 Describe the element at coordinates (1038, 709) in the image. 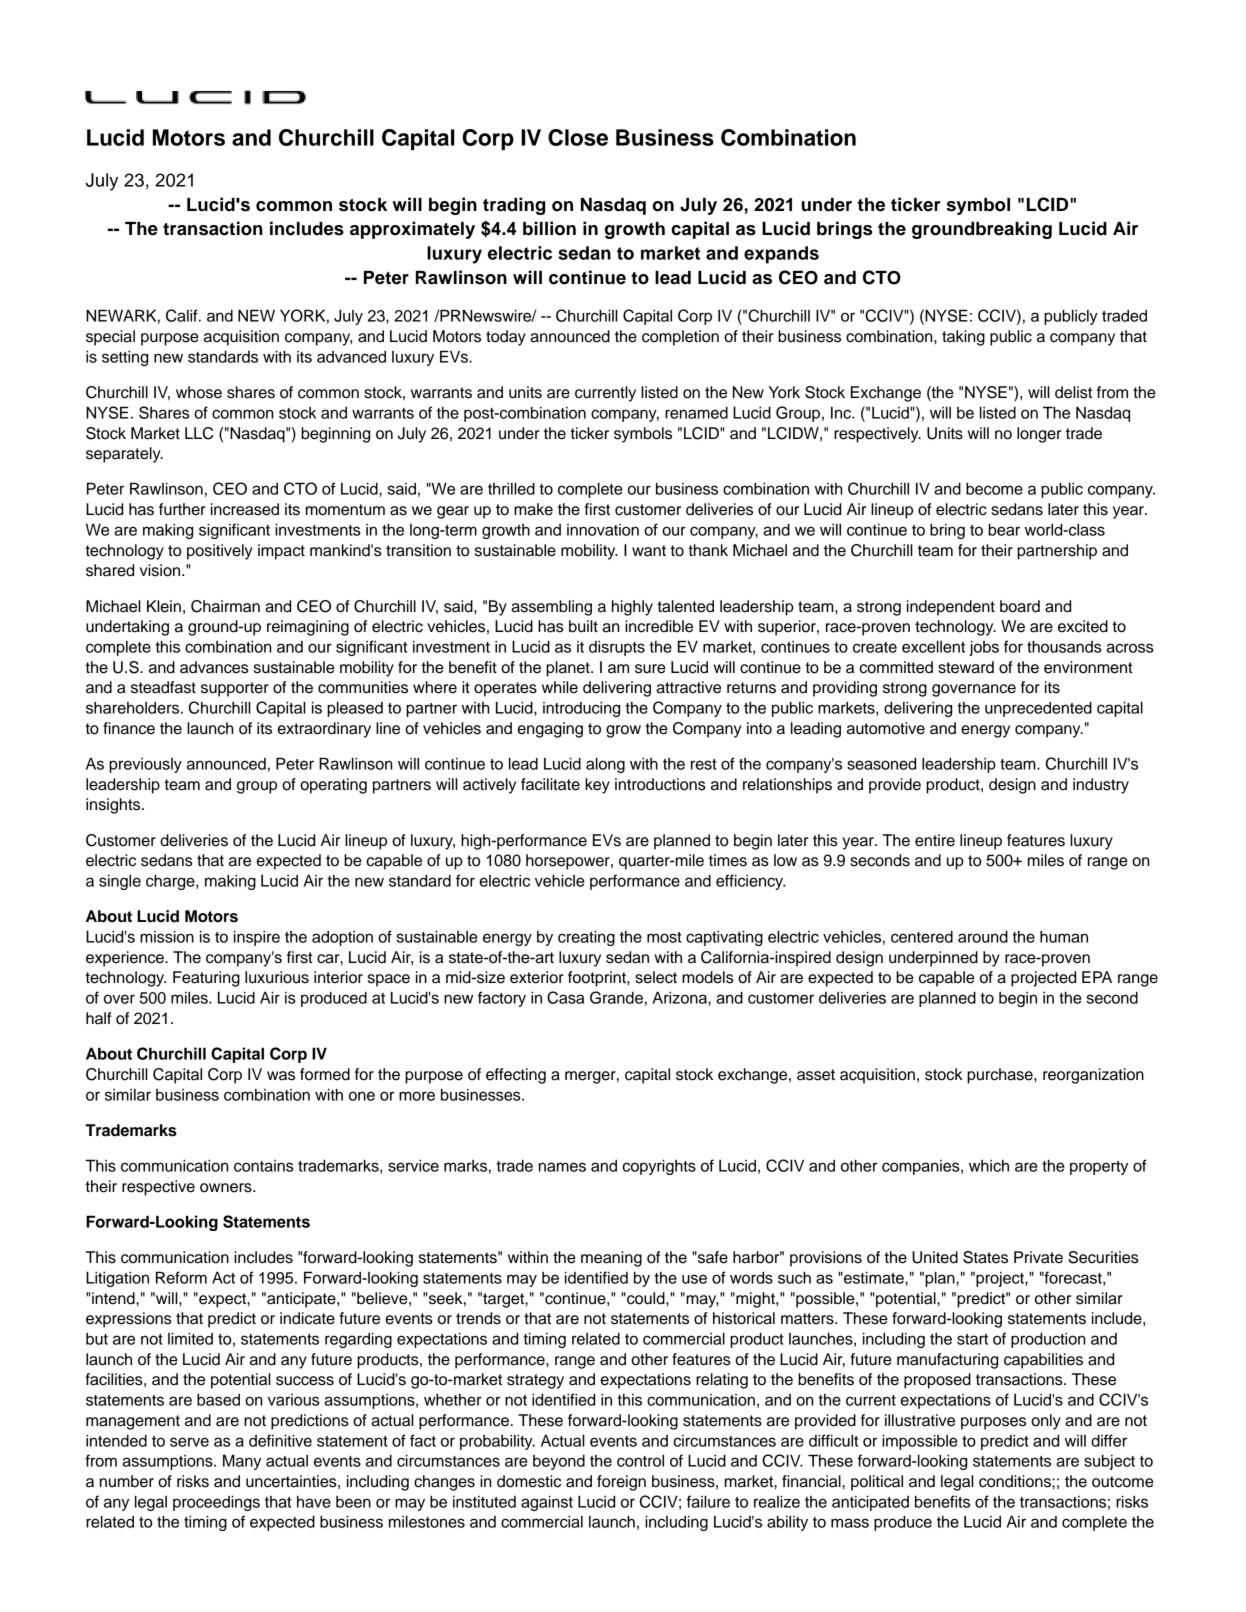

I see `unprecedented` at that location.
